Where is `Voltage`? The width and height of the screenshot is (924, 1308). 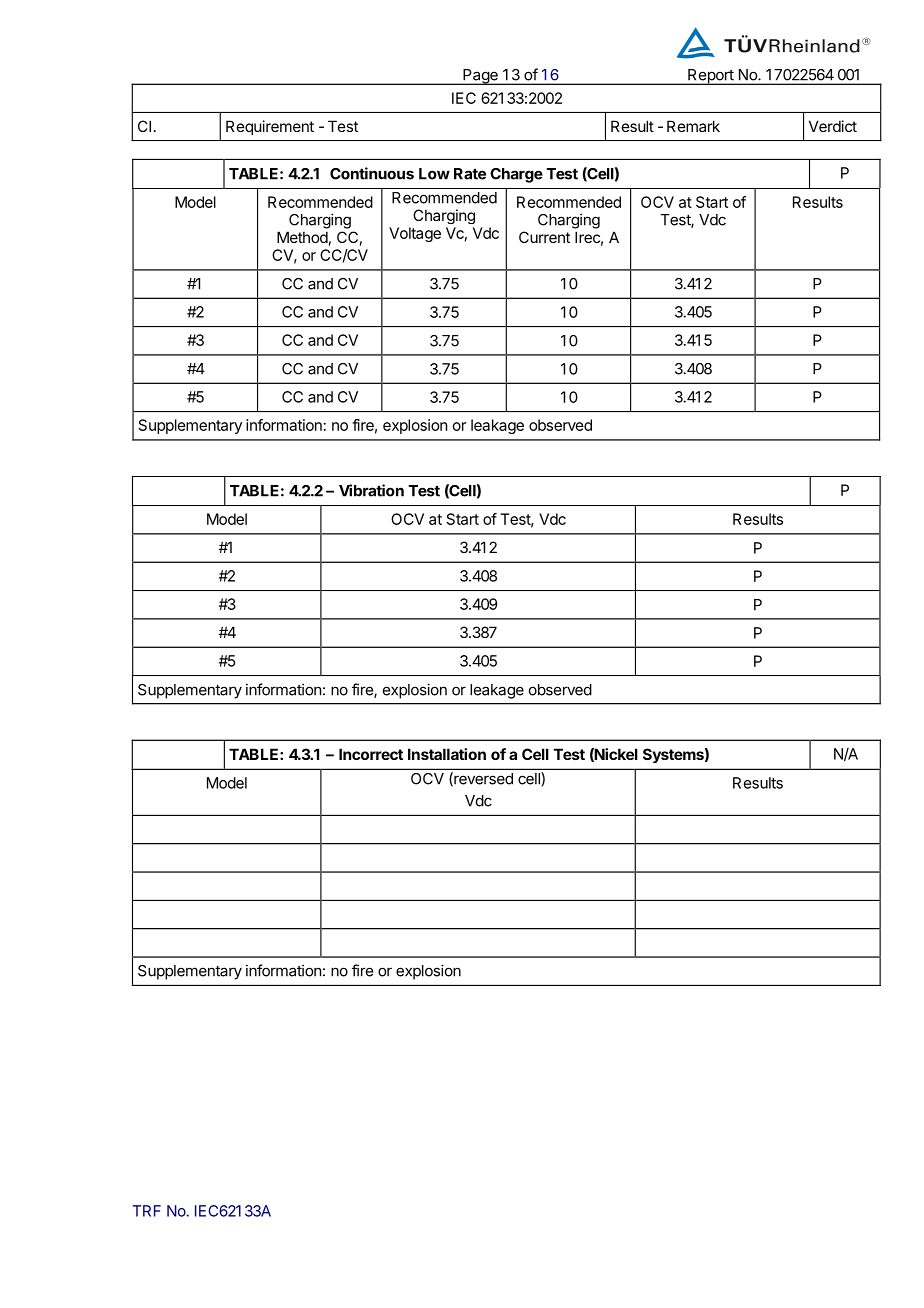 Voltage is located at coordinates (415, 234).
